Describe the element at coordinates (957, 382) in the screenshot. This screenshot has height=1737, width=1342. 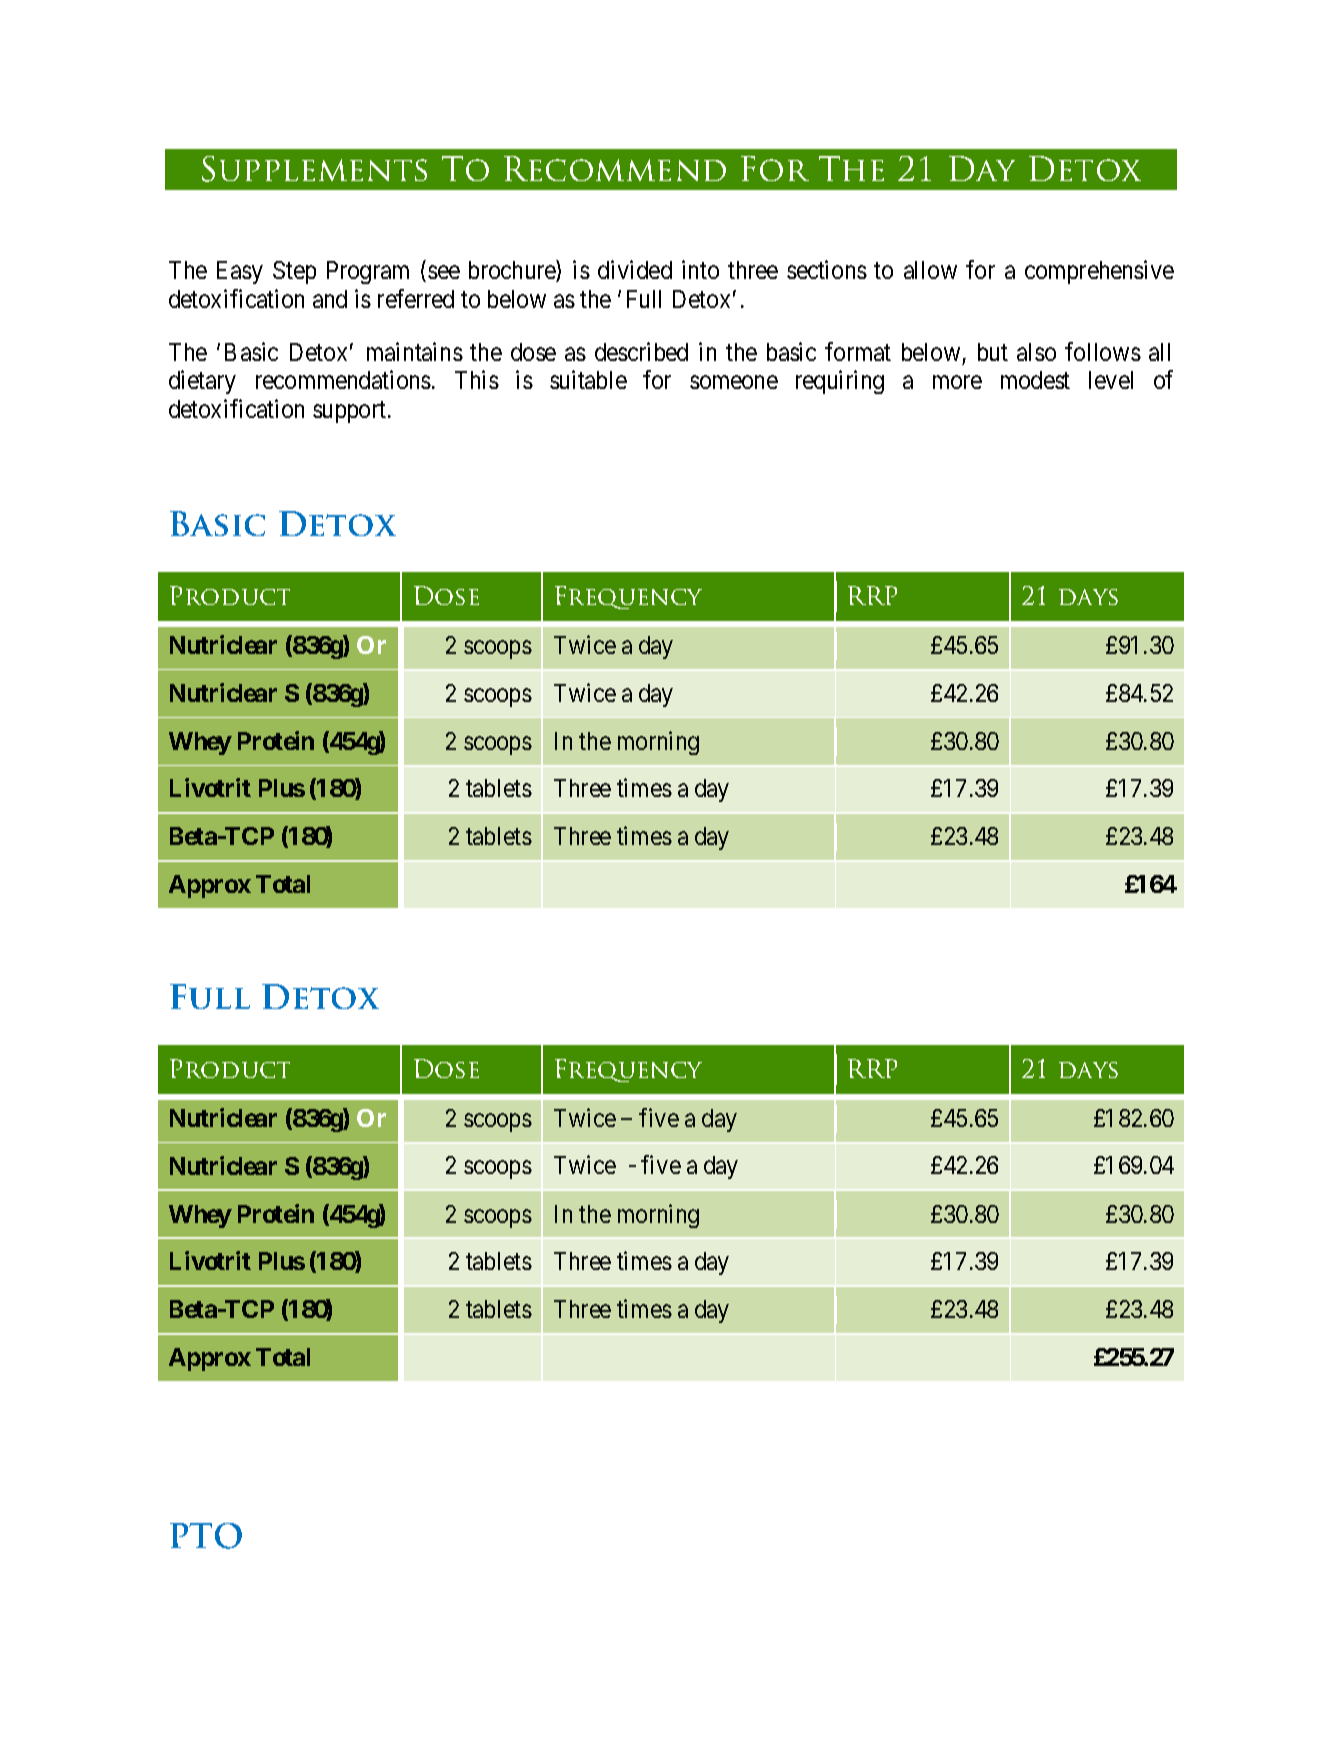
I see `more` at that location.
